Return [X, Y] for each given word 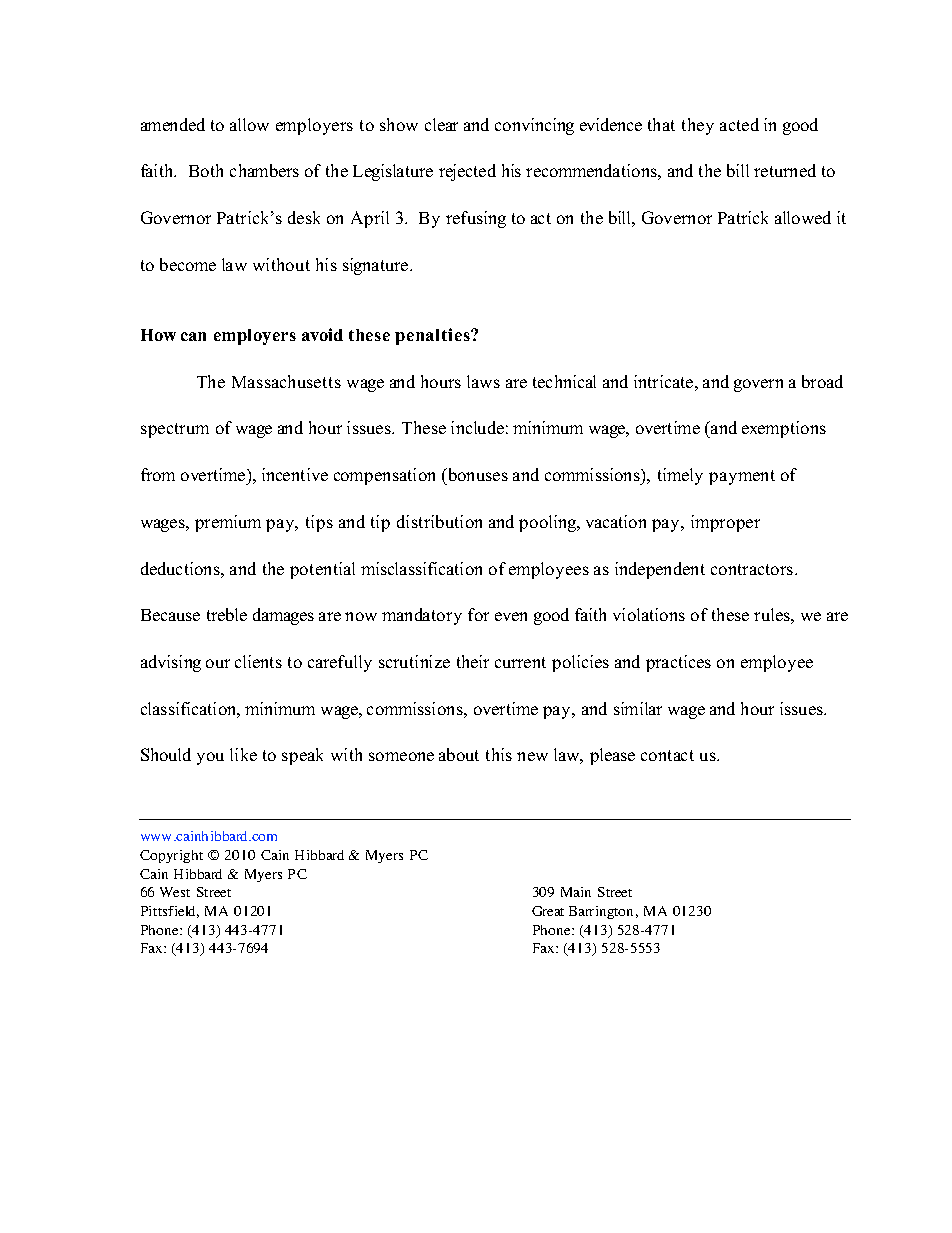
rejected [467, 172]
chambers [264, 170]
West [175, 892]
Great [548, 911]
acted [739, 124]
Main [576, 892]
